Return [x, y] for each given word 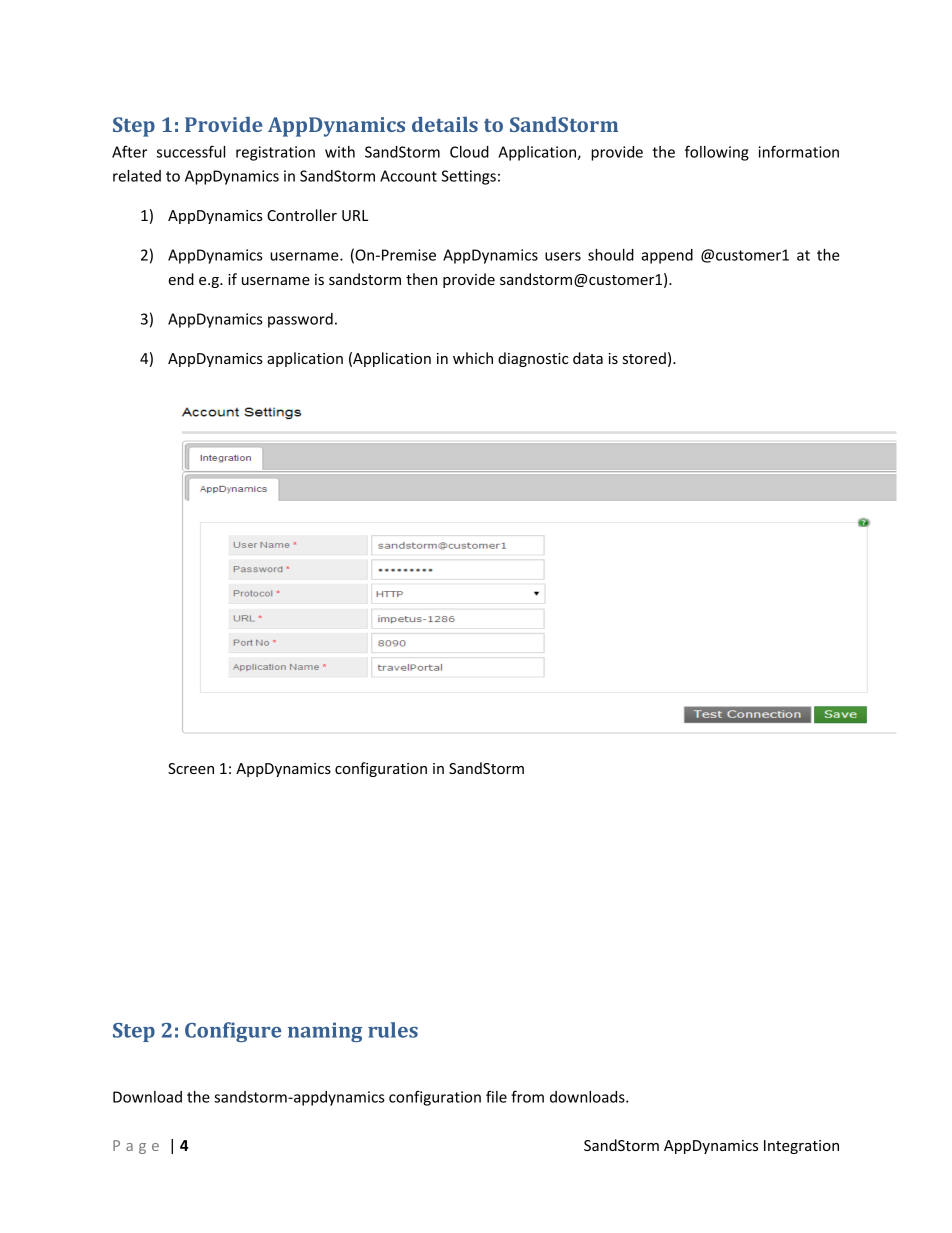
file [496, 1096]
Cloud [469, 152]
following [717, 153]
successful [191, 151]
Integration [801, 1147]
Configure [233, 1032]
